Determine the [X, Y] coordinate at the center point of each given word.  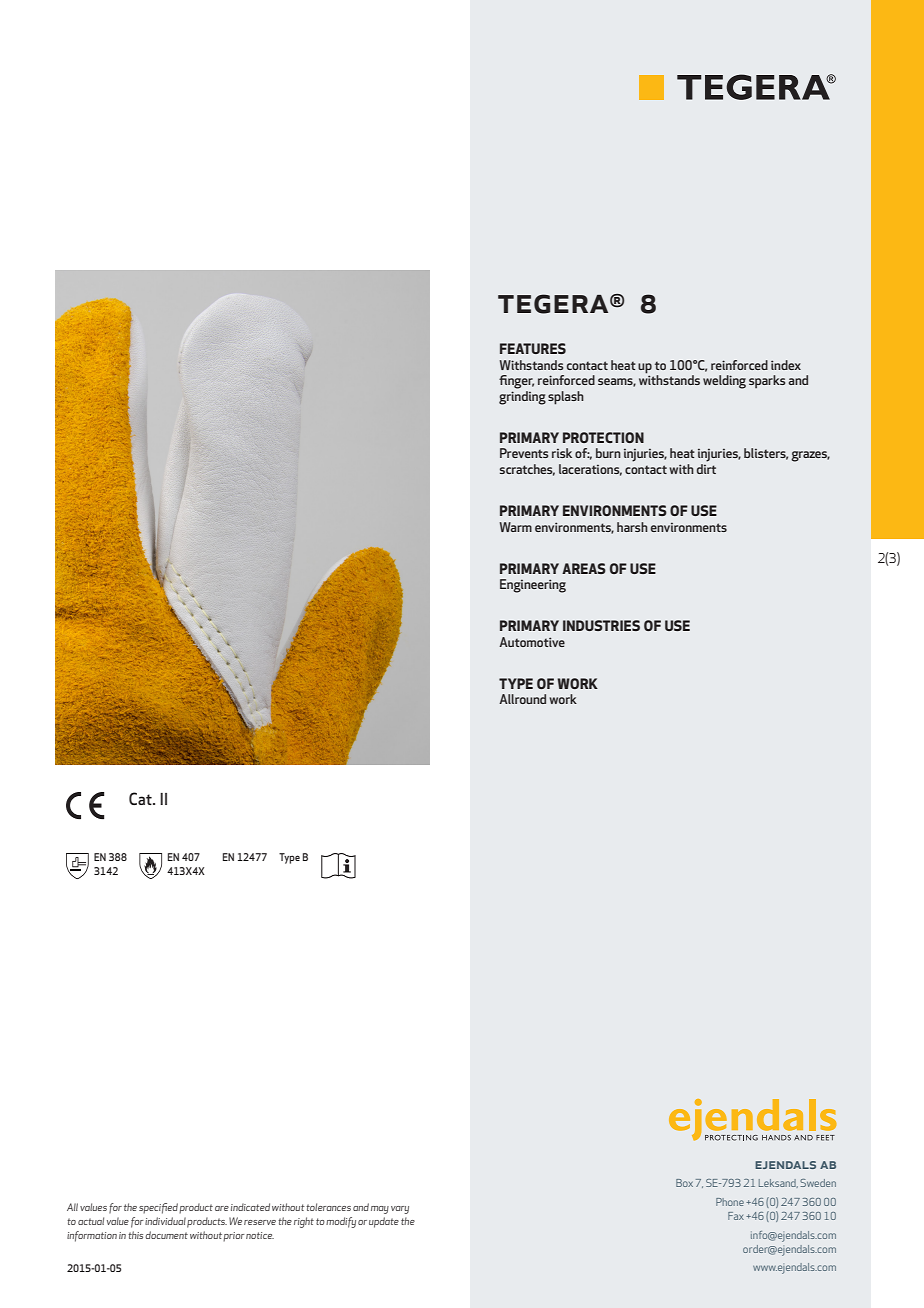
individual [165, 1221]
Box [684, 1183]
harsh [632, 527]
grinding [522, 396]
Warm [515, 527]
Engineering [533, 586]
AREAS [584, 568]
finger [516, 382]
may [380, 1210]
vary [400, 1210]
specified [158, 1208]
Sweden [818, 1183]
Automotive [532, 642]
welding [724, 382]
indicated [250, 1207]
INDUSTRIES [601, 625]
